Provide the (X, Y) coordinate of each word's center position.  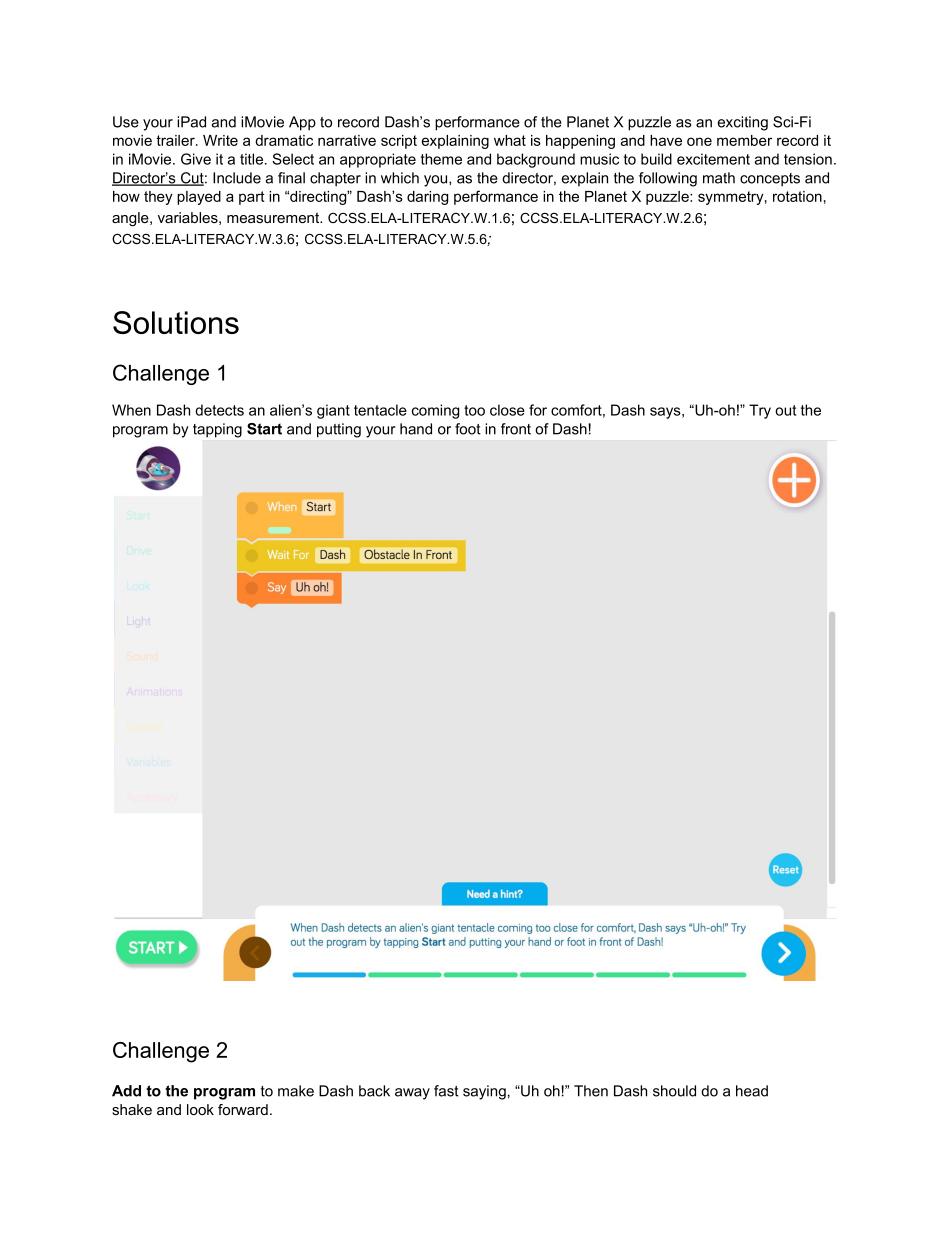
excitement (713, 159)
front (516, 429)
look (200, 1109)
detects (219, 410)
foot (468, 429)
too (474, 410)
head (752, 1091)
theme (441, 159)
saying (484, 1092)
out (785, 410)
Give (196, 159)
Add (126, 1091)
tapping (217, 430)
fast (446, 1091)
